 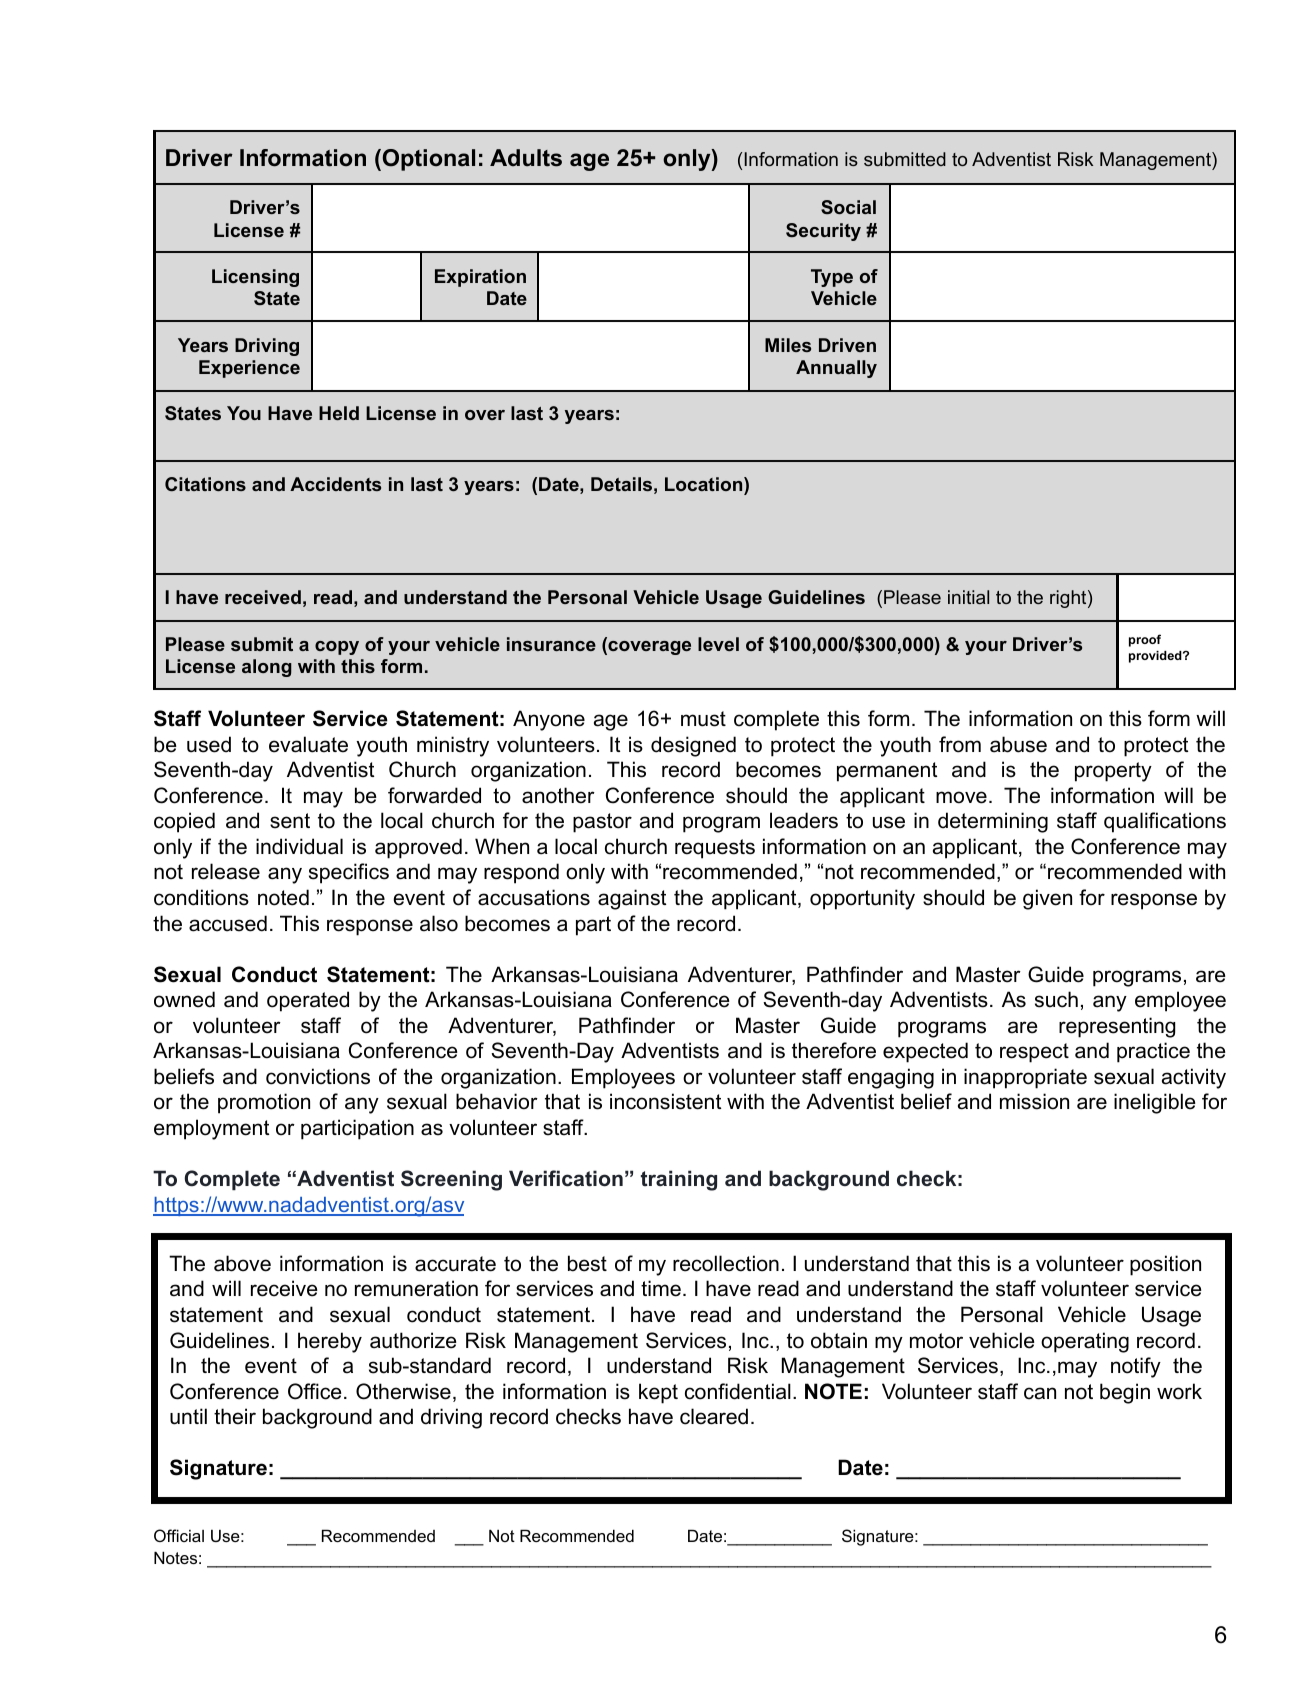 I want to click on proof, so click(x=1145, y=640).
